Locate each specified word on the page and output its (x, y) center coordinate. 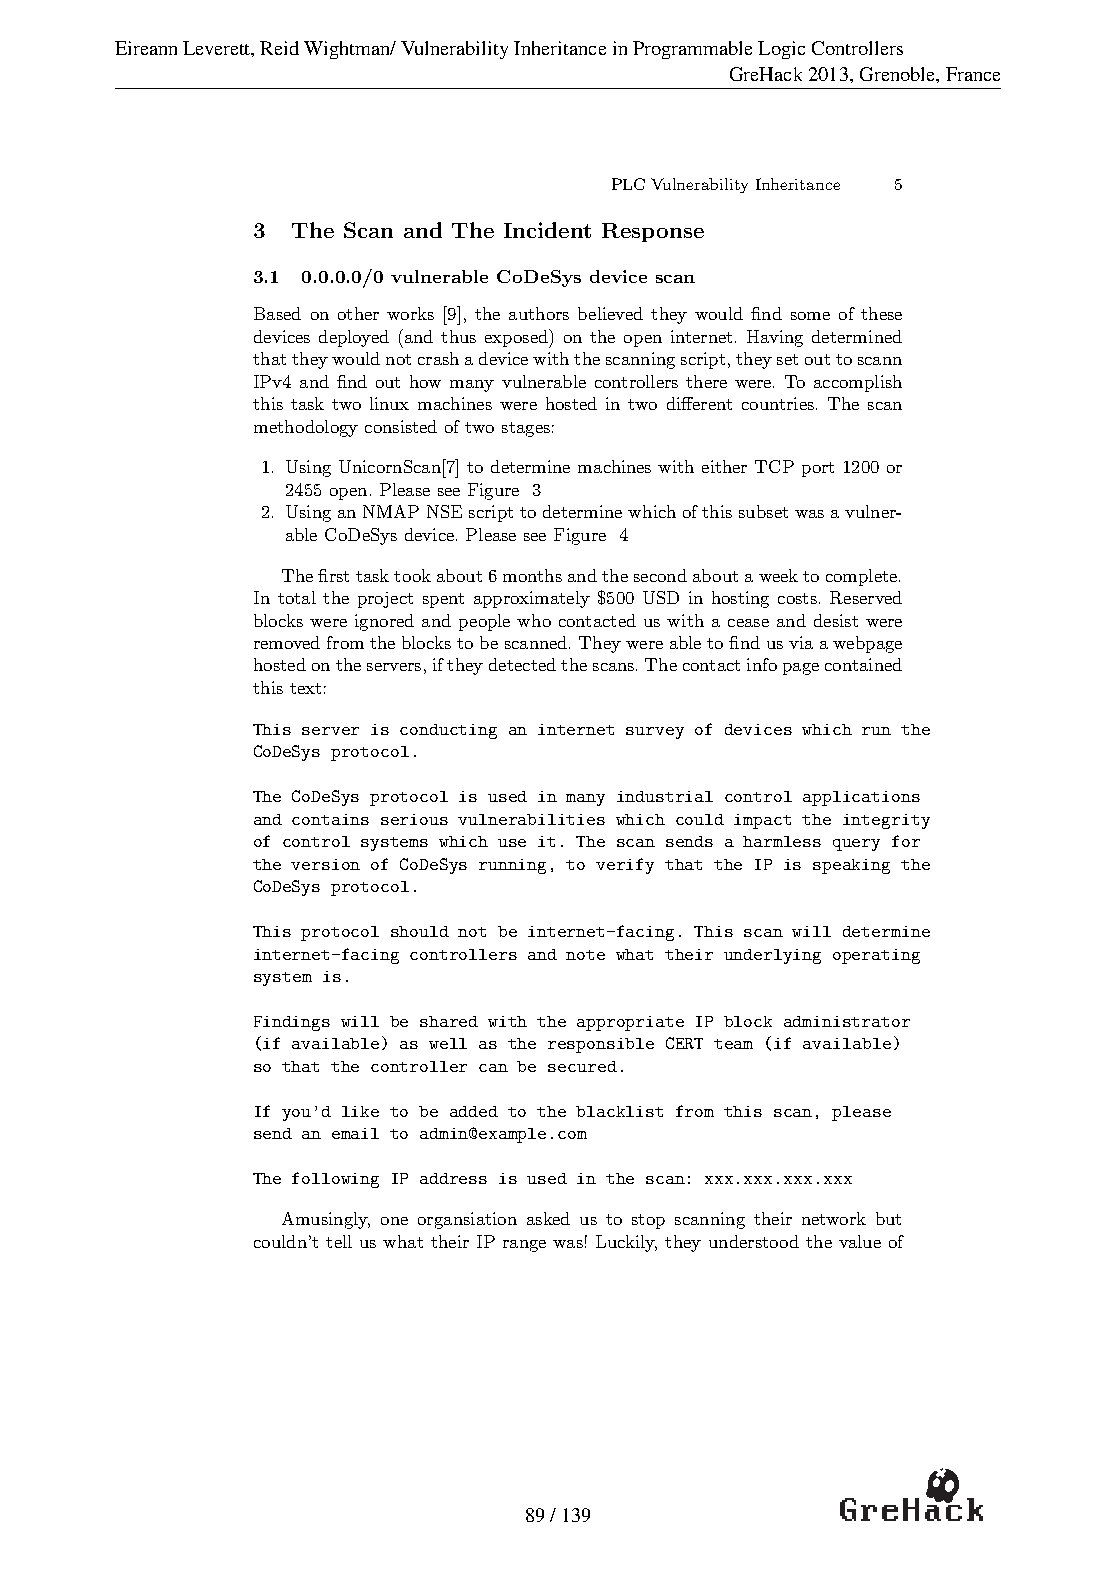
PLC (628, 184)
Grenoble (898, 74)
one (394, 1221)
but (888, 1218)
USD (661, 597)
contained (863, 664)
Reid (279, 48)
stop (648, 1221)
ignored (384, 622)
